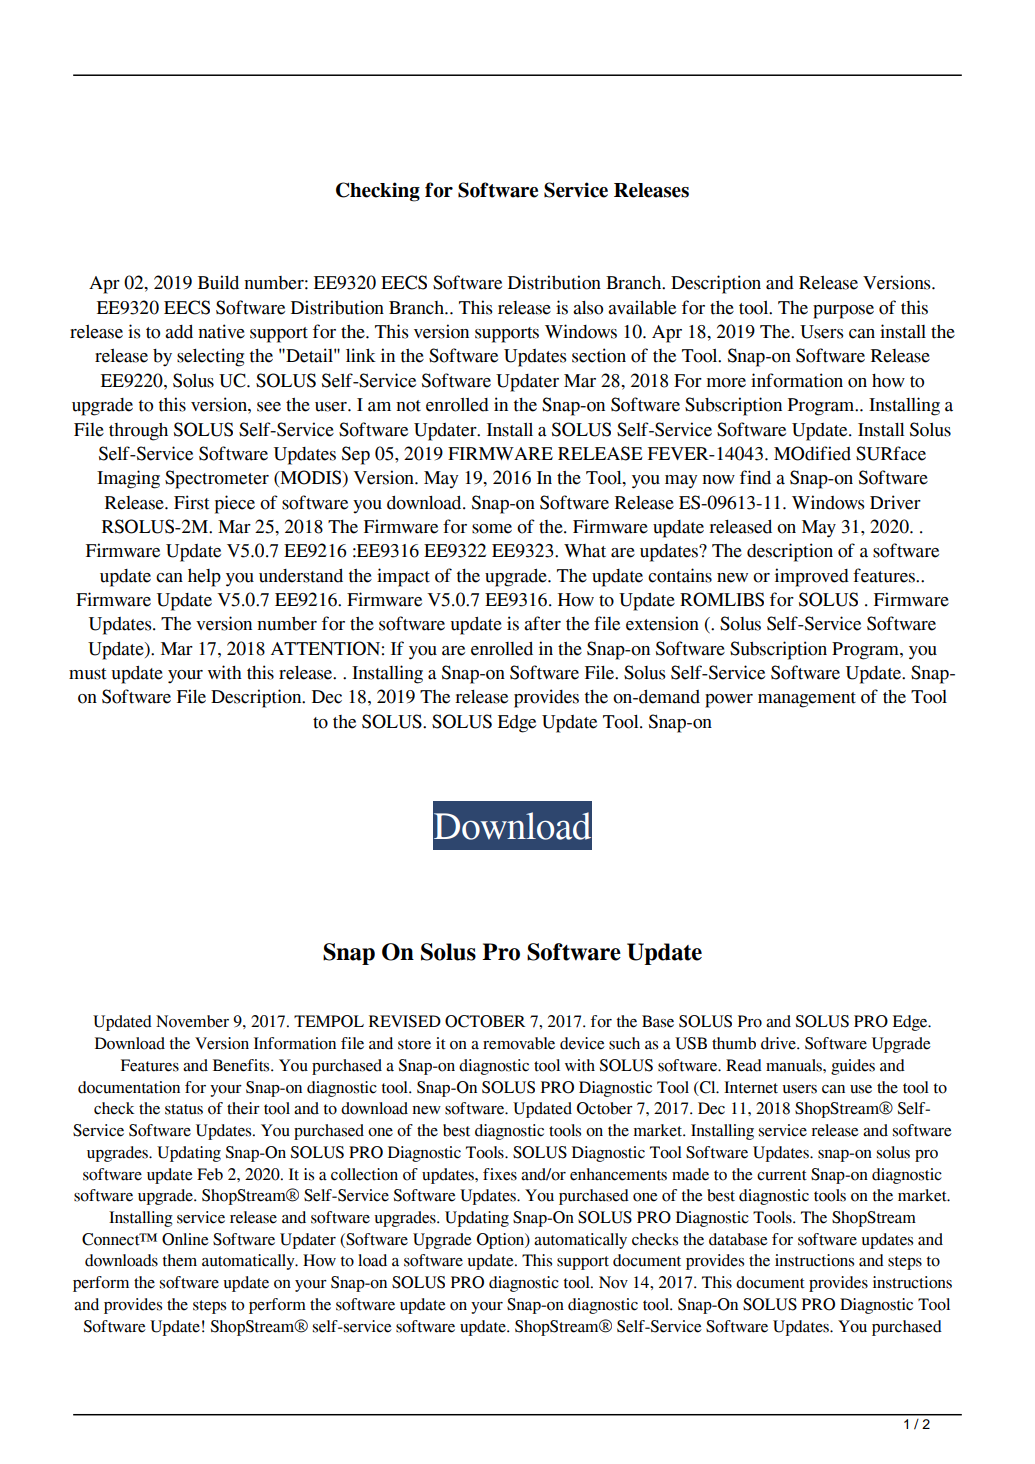 This screenshot has width=1035, height=1464. What do you see at coordinates (843, 312) in the screenshot?
I see `purpose` at bounding box center [843, 312].
